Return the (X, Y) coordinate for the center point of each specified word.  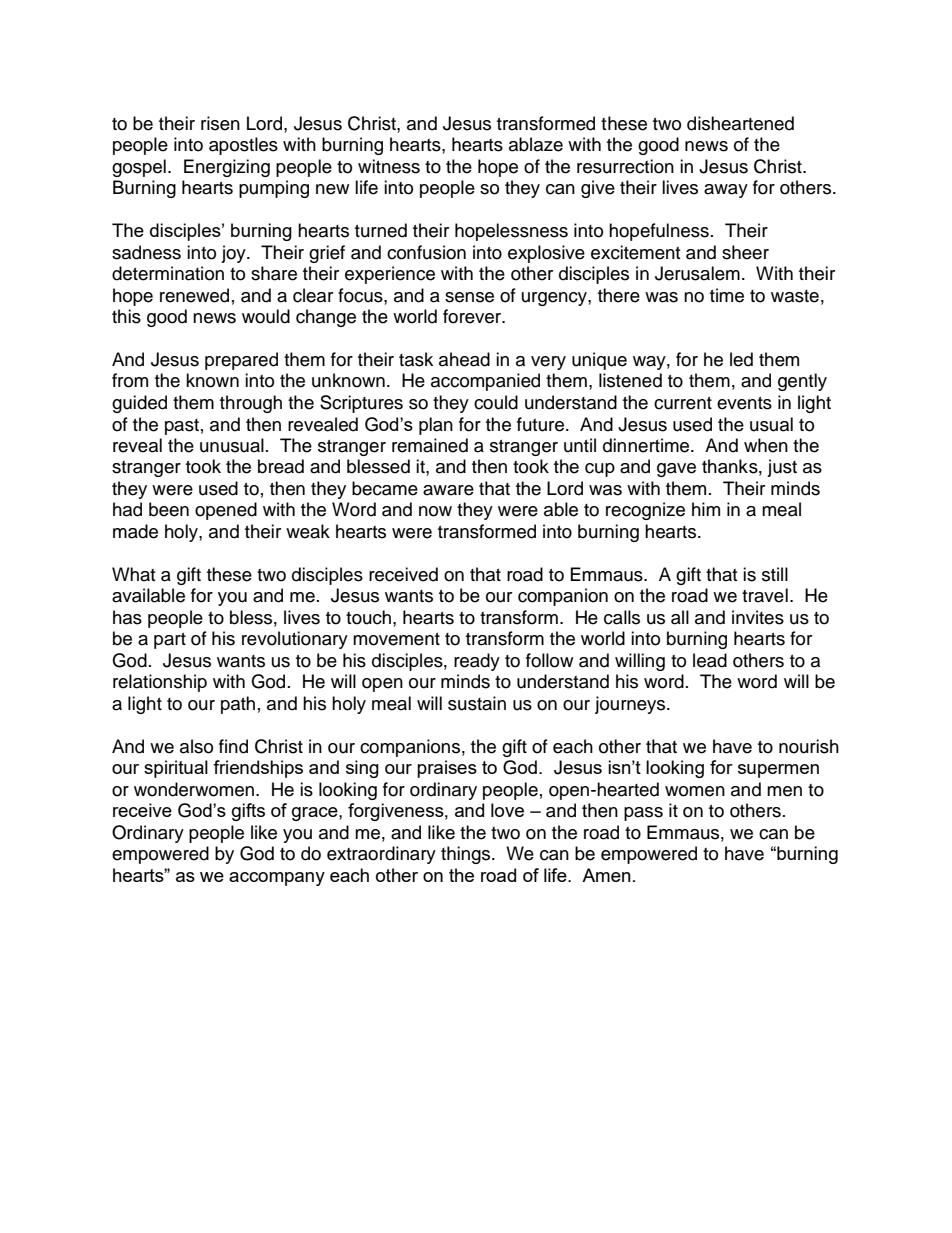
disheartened (740, 123)
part (170, 641)
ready (477, 662)
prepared (241, 361)
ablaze (536, 144)
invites (758, 617)
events (744, 403)
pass (643, 814)
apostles (243, 146)
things (467, 855)
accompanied (485, 382)
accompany (277, 879)
